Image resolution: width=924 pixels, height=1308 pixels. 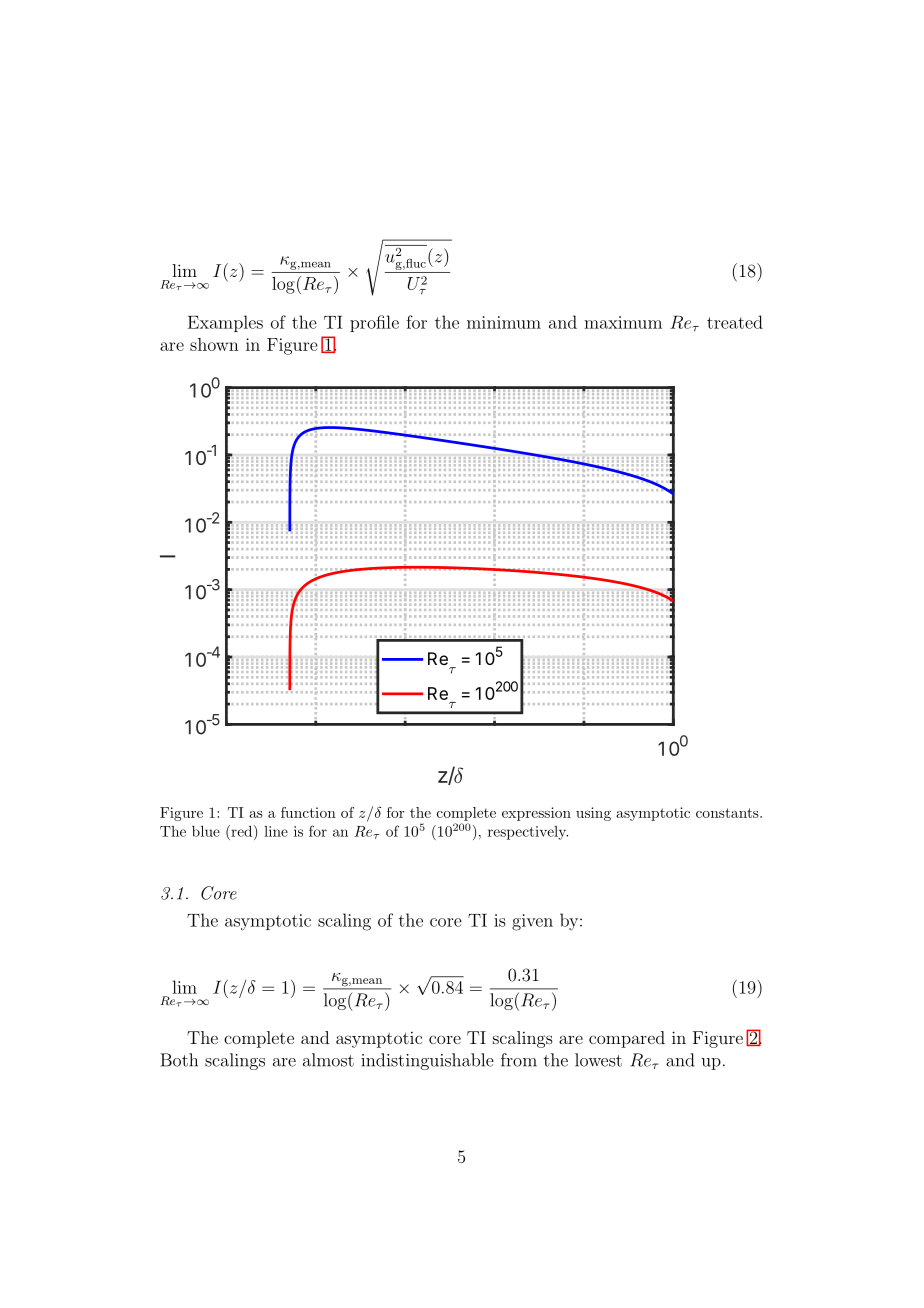 What do you see at coordinates (728, 813) in the image?
I see `constants` at bounding box center [728, 813].
